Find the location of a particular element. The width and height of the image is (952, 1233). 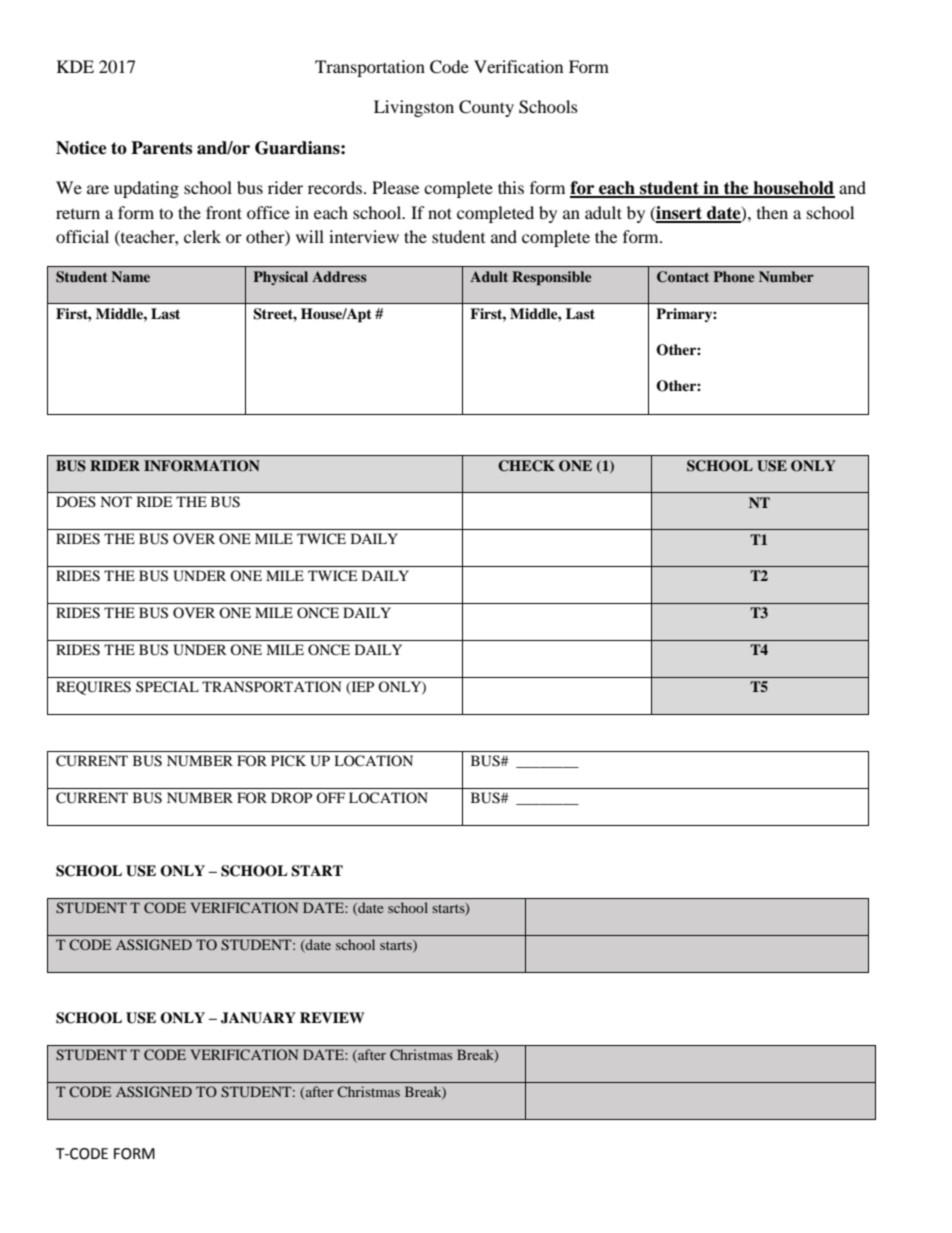

REVIEW is located at coordinates (332, 1017).
